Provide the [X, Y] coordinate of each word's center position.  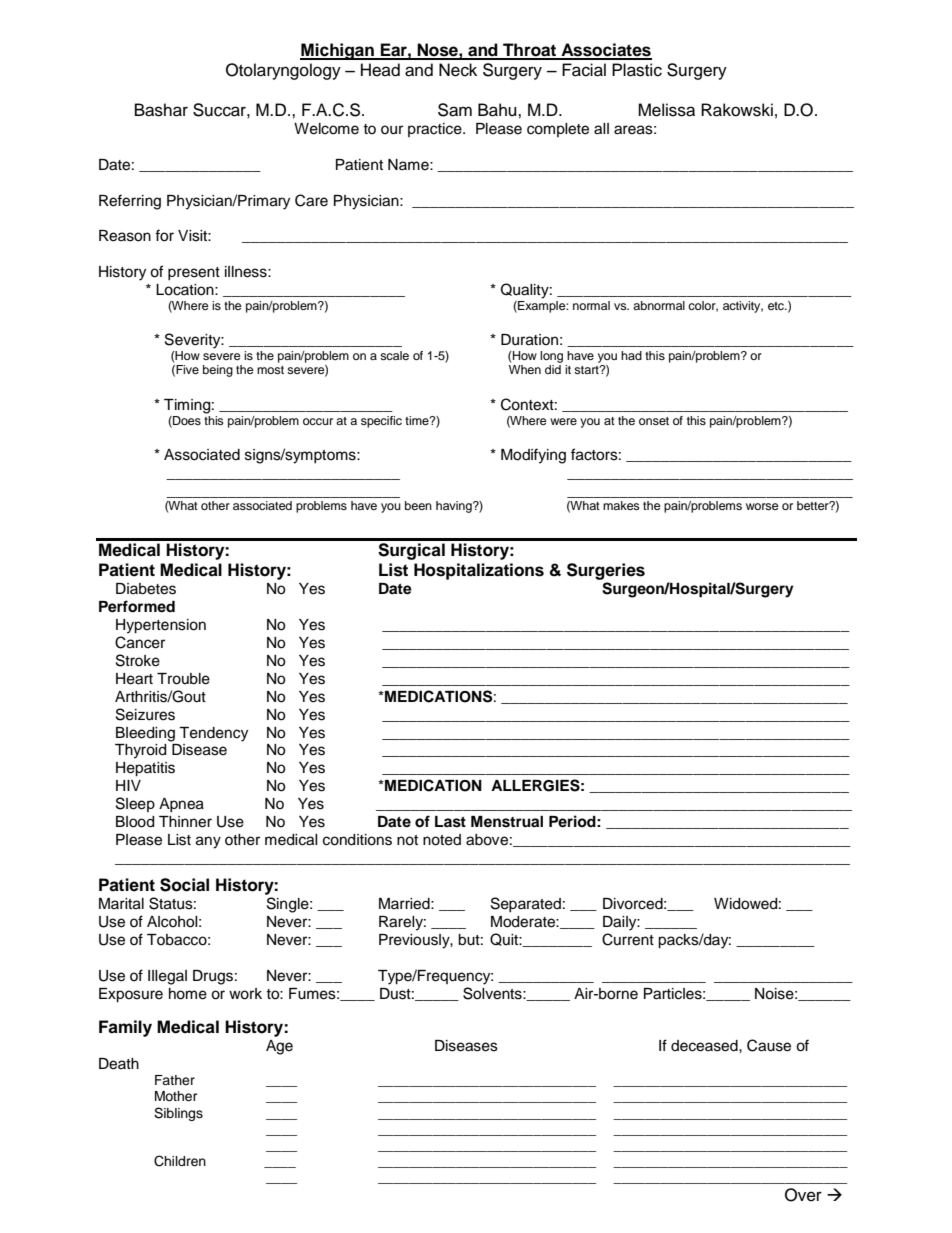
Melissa [666, 110]
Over [803, 1195]
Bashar [161, 110]
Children [180, 1161]
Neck [458, 70]
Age [279, 1047]
